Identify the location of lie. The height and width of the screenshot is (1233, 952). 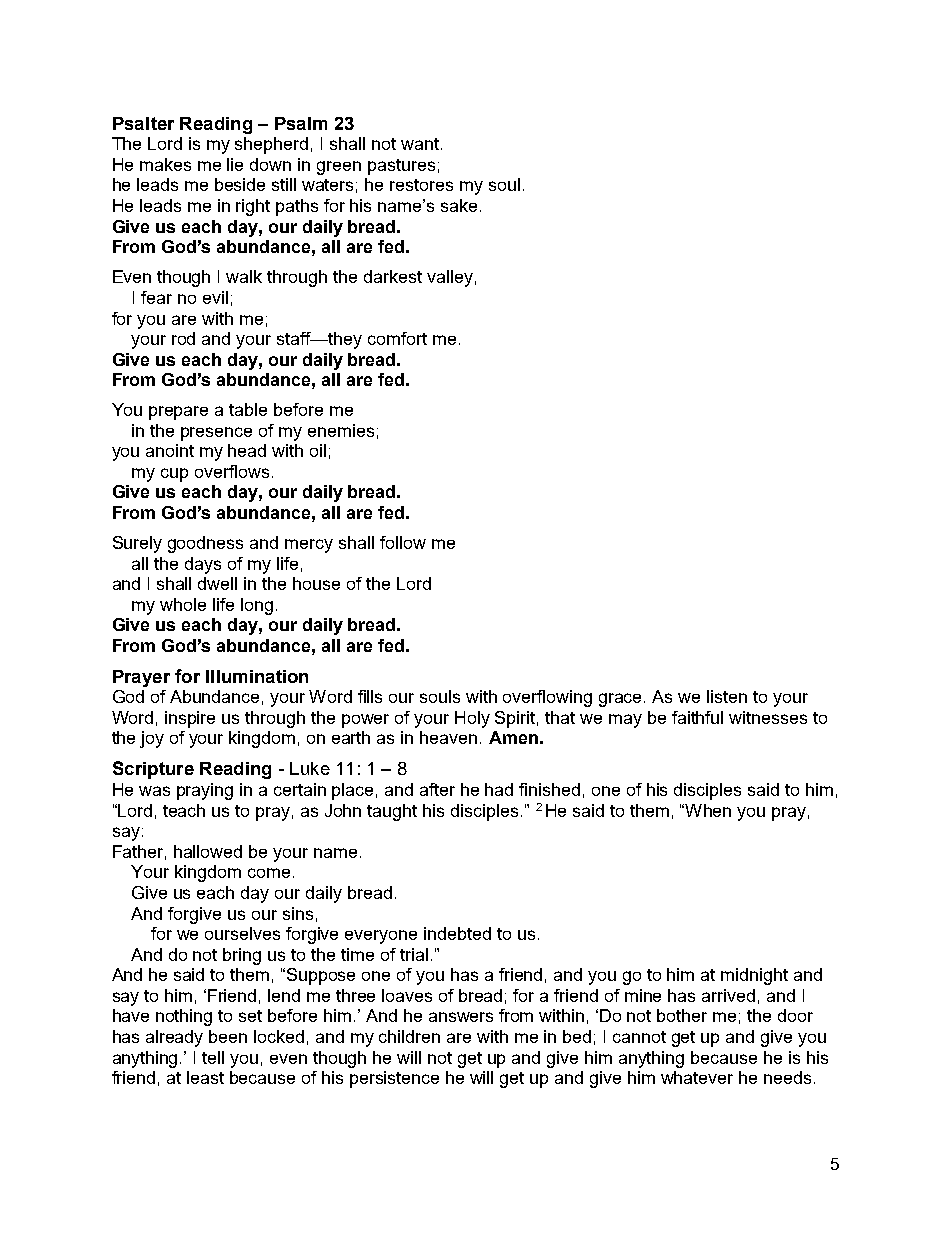
(235, 164).
